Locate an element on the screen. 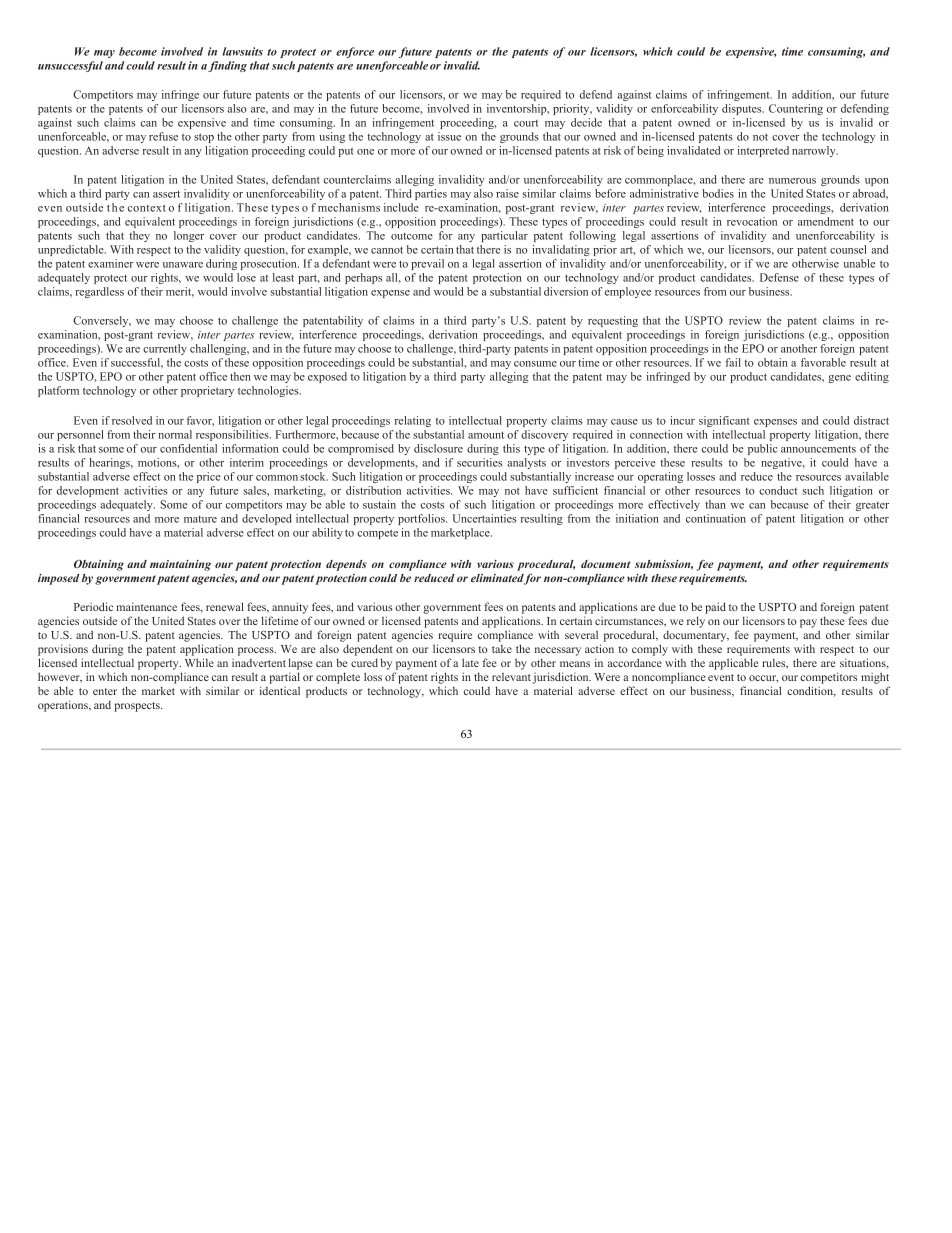  Countering is located at coordinates (796, 109).
